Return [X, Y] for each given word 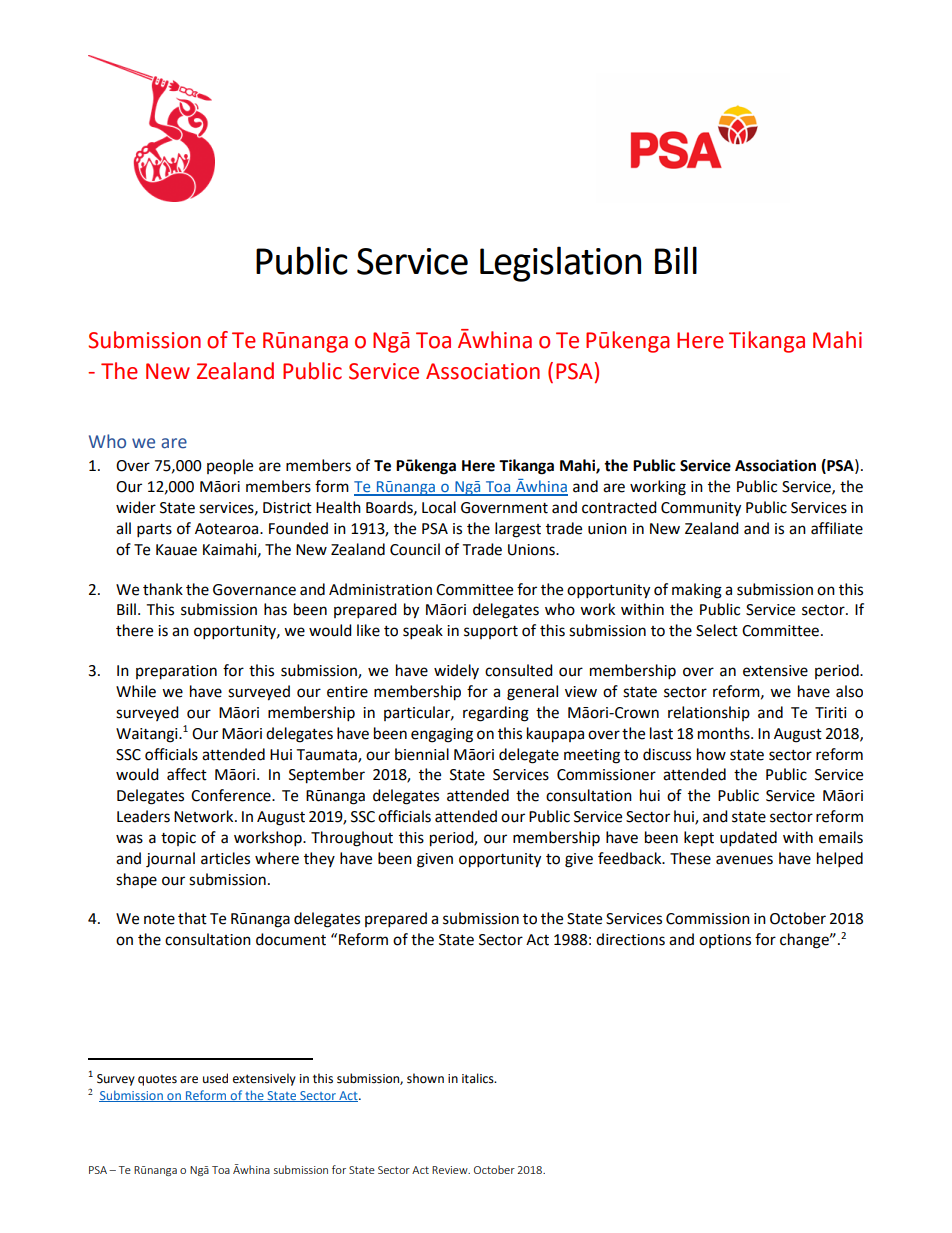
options [725, 941]
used [215, 1078]
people [230, 467]
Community [701, 509]
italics [479, 1078]
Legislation [560, 264]
